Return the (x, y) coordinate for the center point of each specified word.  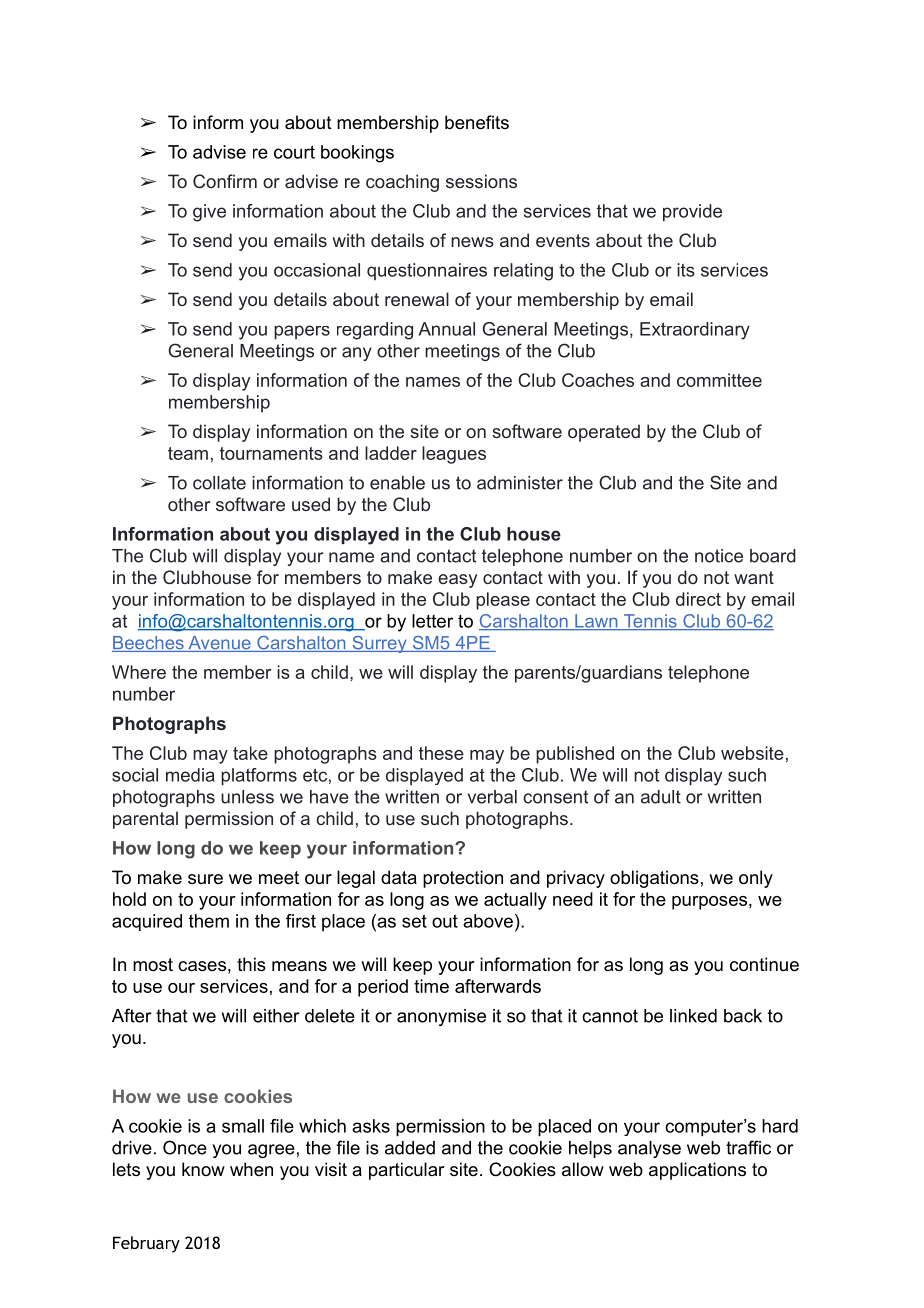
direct (698, 599)
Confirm (225, 181)
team (188, 453)
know (203, 1169)
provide (692, 212)
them (209, 921)
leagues (454, 455)
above (488, 921)
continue (764, 964)
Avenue (219, 644)
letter (432, 621)
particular (407, 1171)
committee (719, 380)
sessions (481, 181)
